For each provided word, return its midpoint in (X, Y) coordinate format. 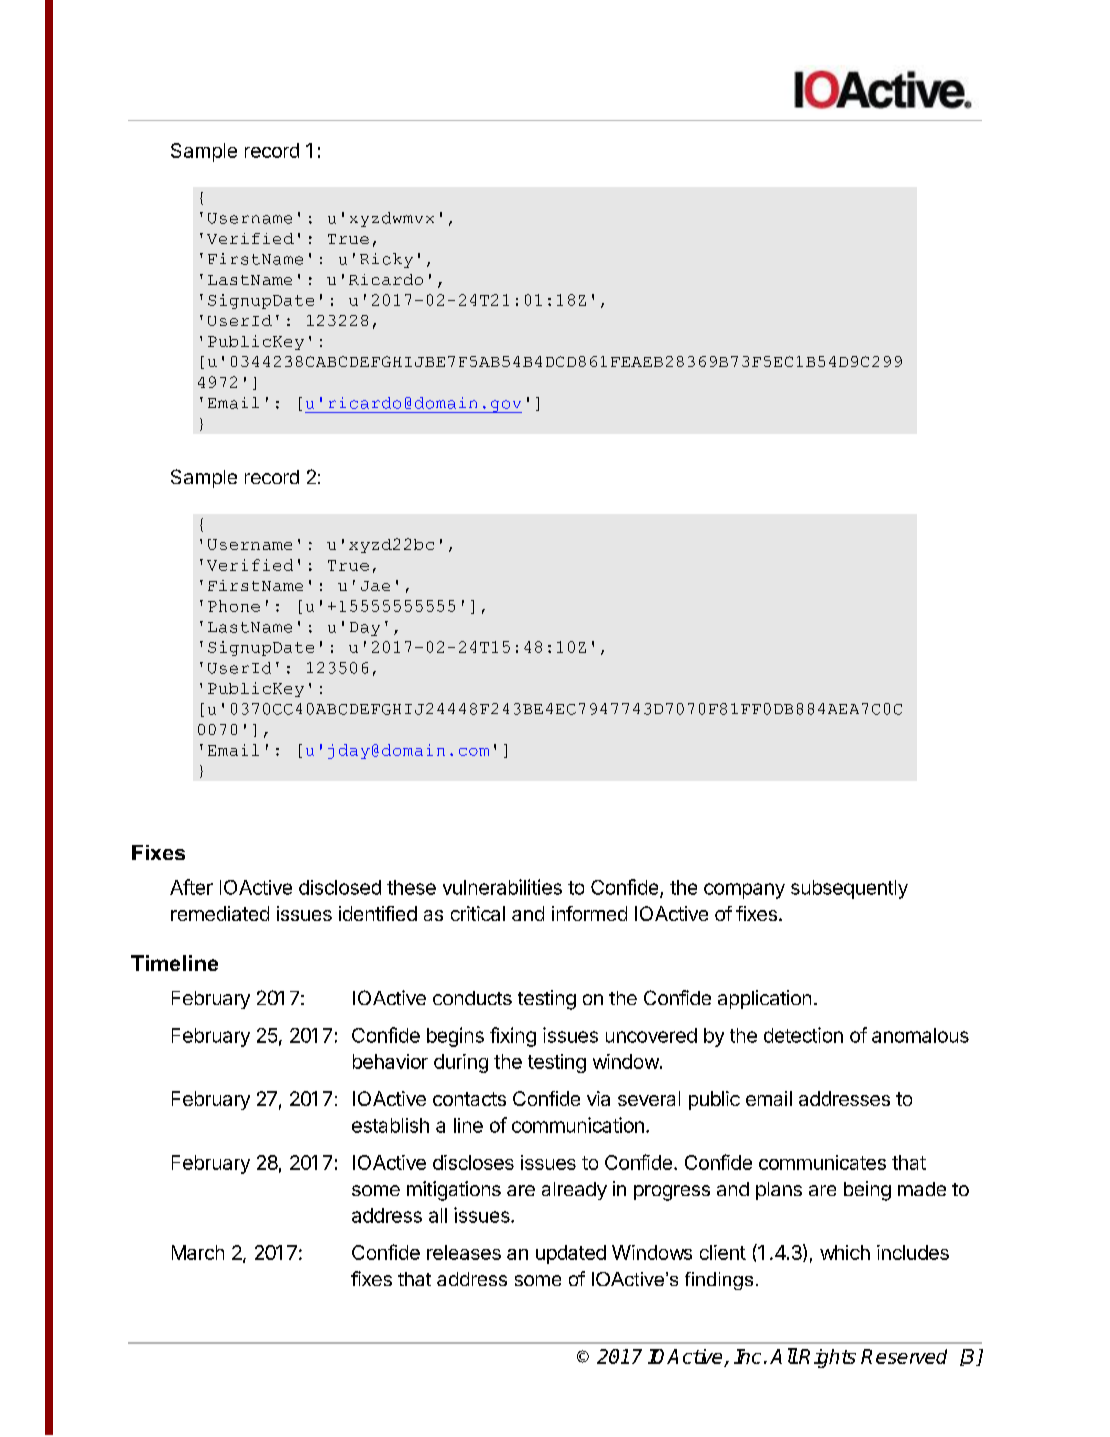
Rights (827, 1358)
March (198, 1252)
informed (589, 913)
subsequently (849, 889)
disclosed (340, 887)
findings (719, 1281)
